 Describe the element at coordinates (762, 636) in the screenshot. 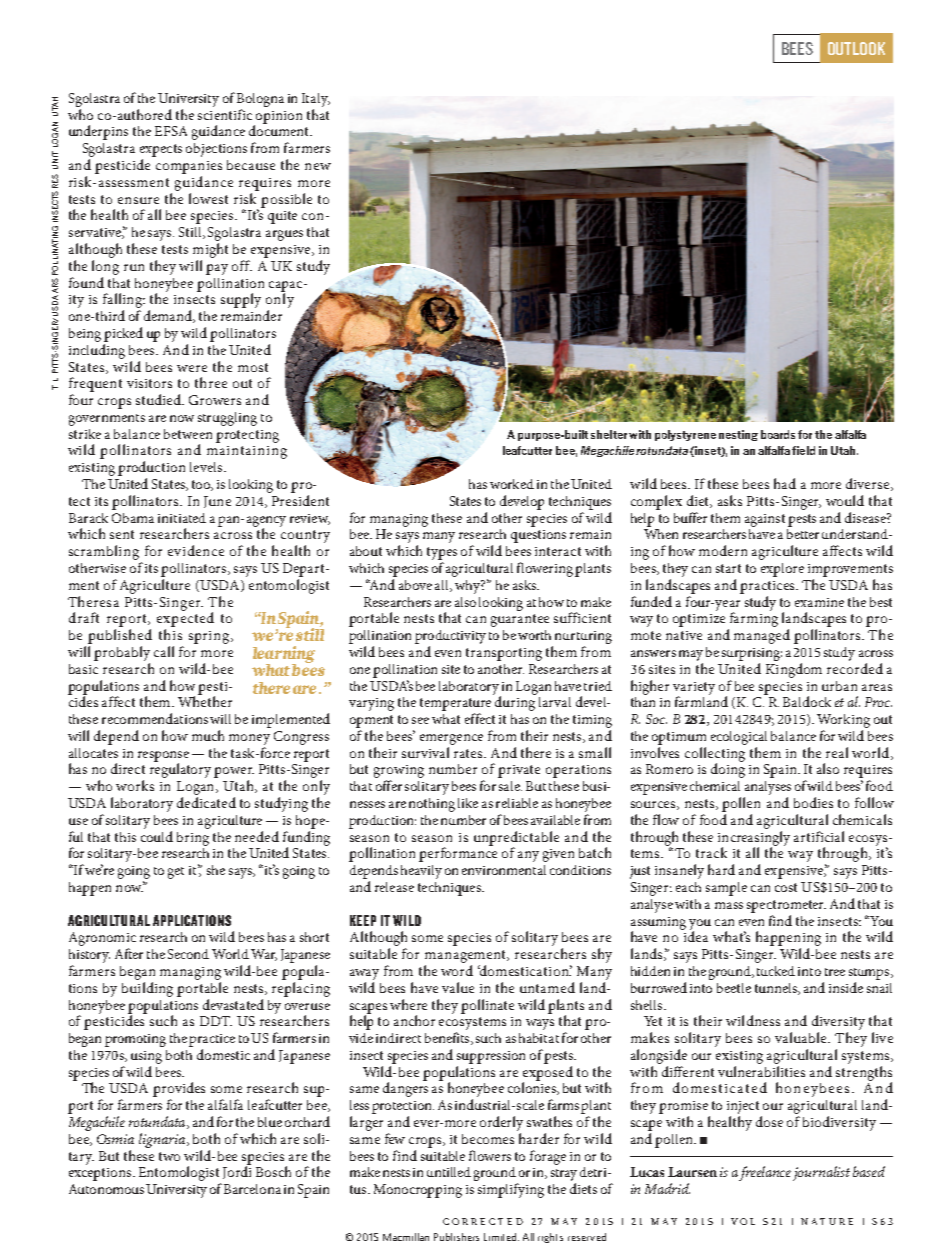

I see `managed` at that location.
